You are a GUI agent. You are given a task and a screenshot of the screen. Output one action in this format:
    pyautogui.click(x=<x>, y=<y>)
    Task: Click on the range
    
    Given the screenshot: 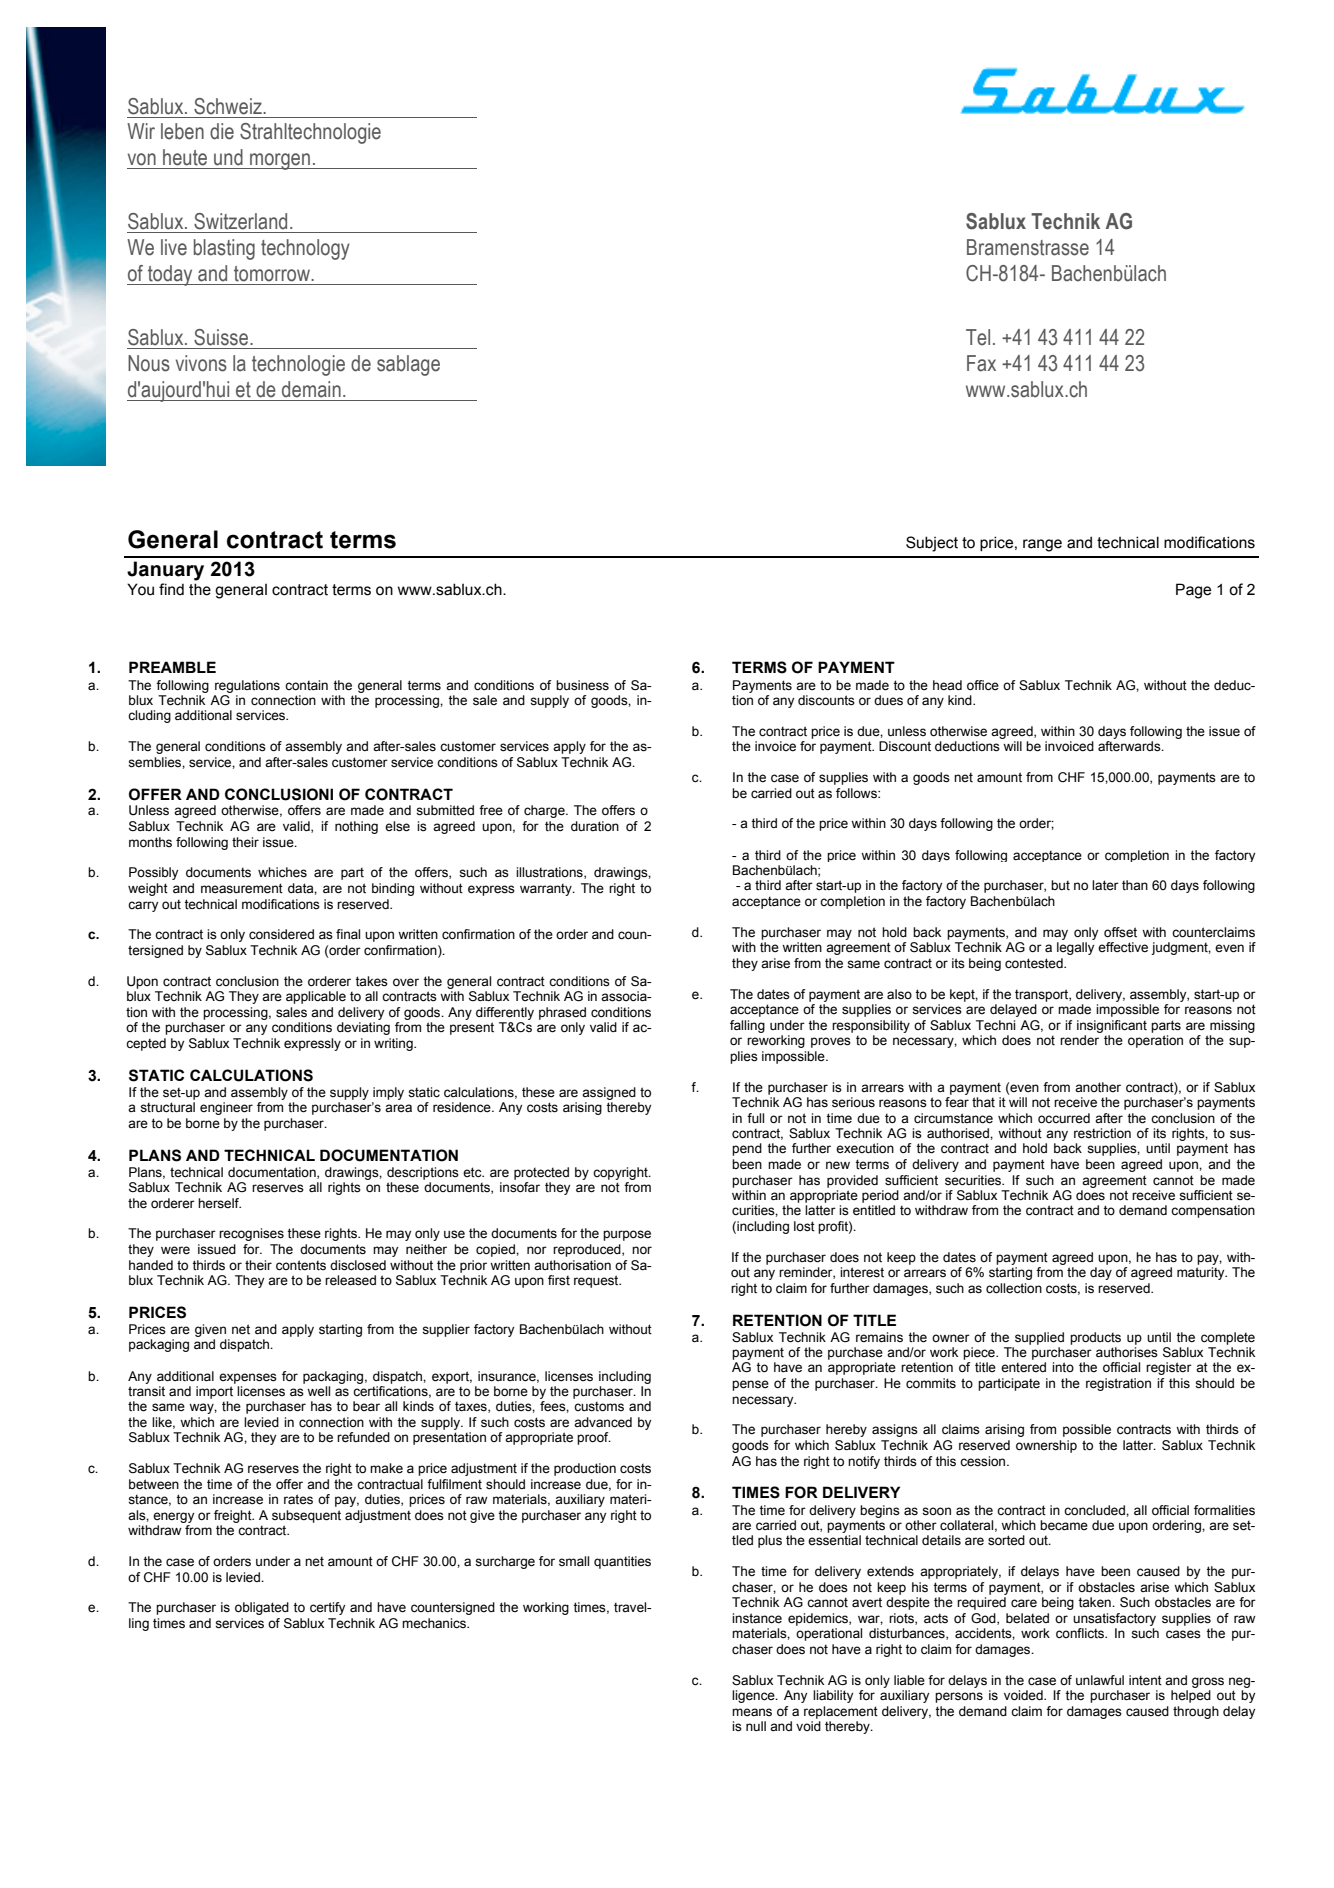 What is the action you would take?
    pyautogui.click(x=1042, y=545)
